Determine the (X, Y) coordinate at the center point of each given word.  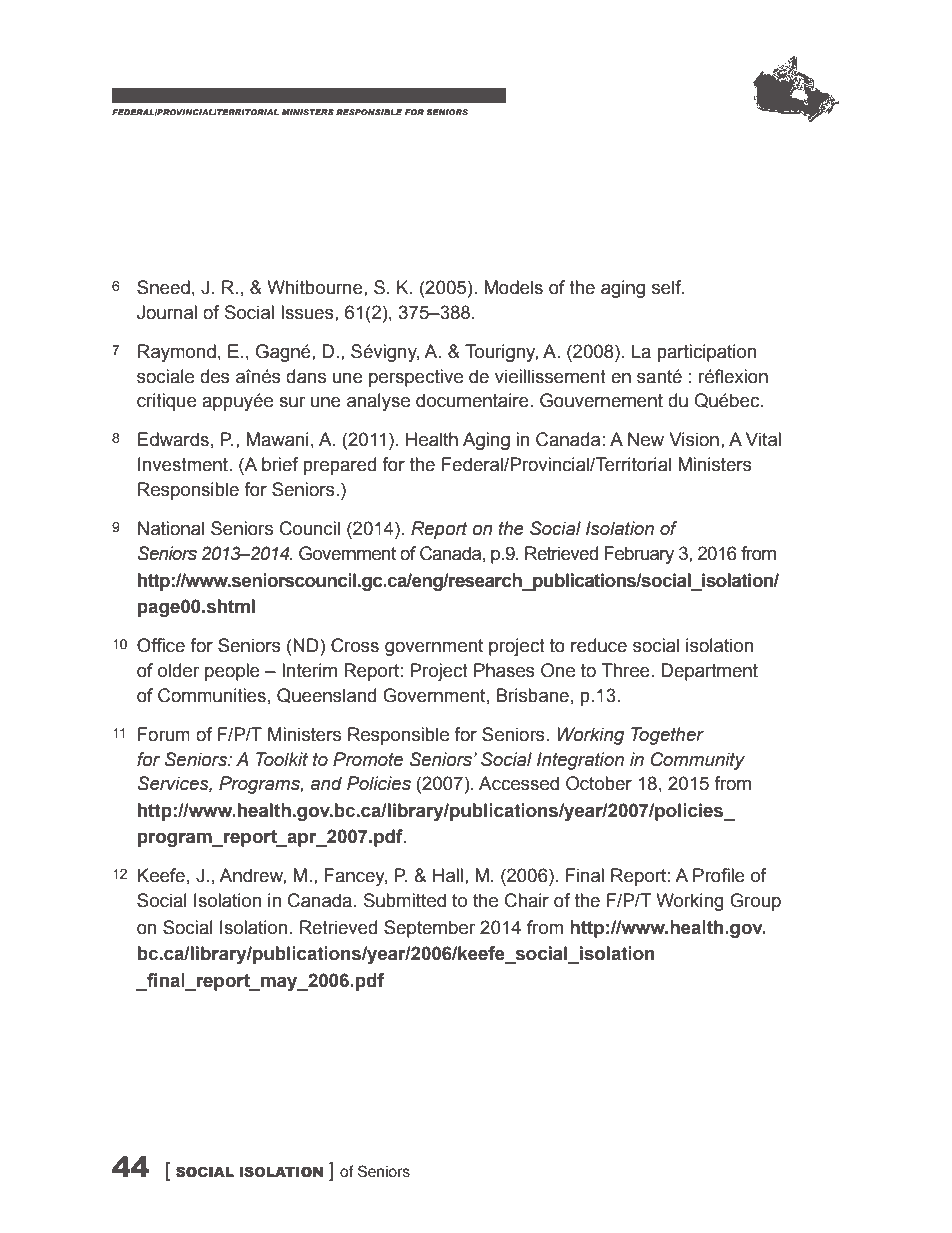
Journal (167, 312)
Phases (504, 670)
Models (513, 287)
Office (161, 645)
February (639, 555)
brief (280, 464)
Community (698, 761)
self (668, 287)
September (429, 929)
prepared (339, 466)
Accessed (519, 783)
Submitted (405, 900)
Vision (694, 439)
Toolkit (282, 759)
